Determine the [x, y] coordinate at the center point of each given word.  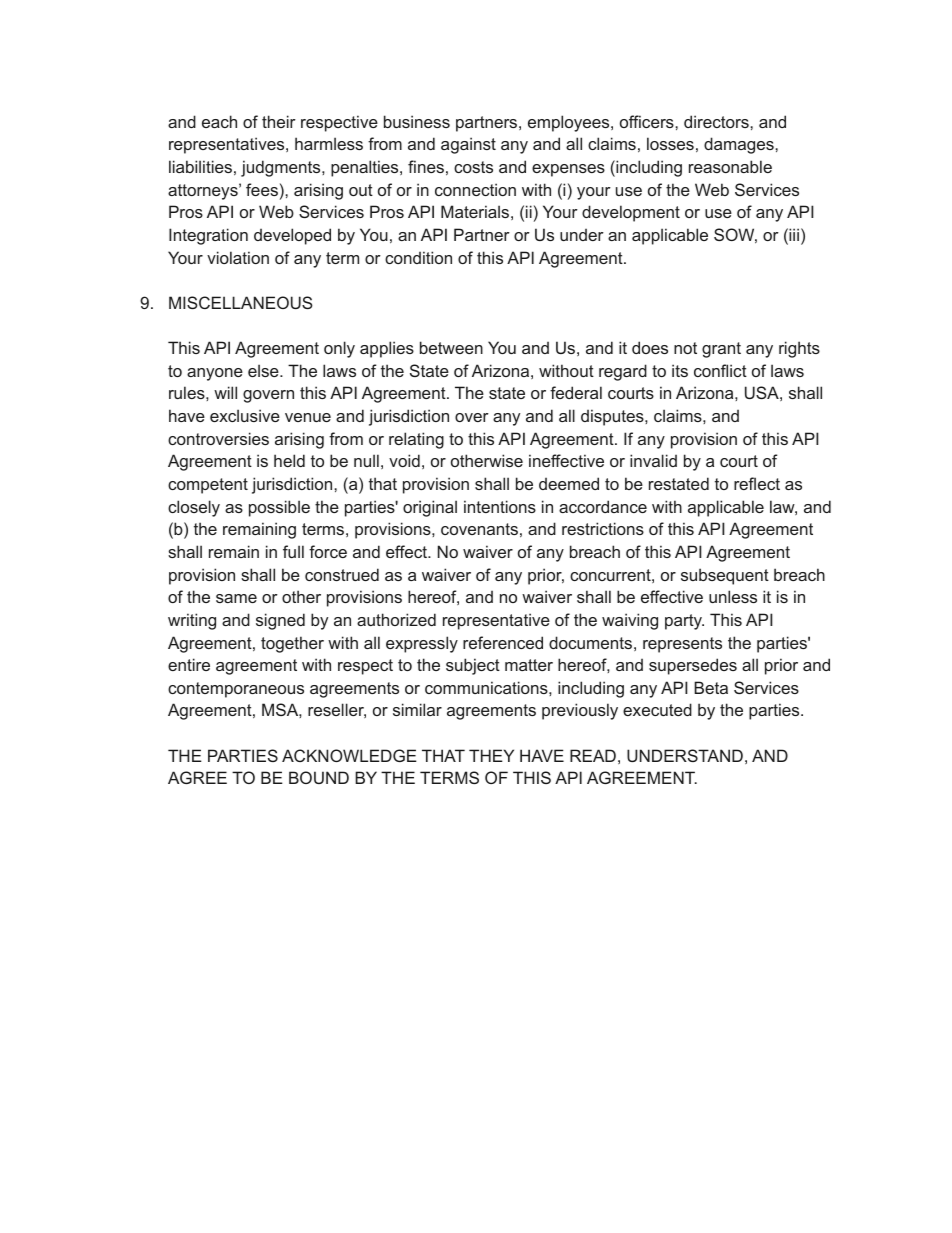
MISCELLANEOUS [241, 302]
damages [740, 145]
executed [657, 709]
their [279, 121]
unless [733, 596]
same [236, 598]
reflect [757, 483]
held [289, 460]
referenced [503, 642]
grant [721, 350]
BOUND [319, 777]
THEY [491, 755]
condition [418, 257]
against [468, 145]
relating [416, 440]
